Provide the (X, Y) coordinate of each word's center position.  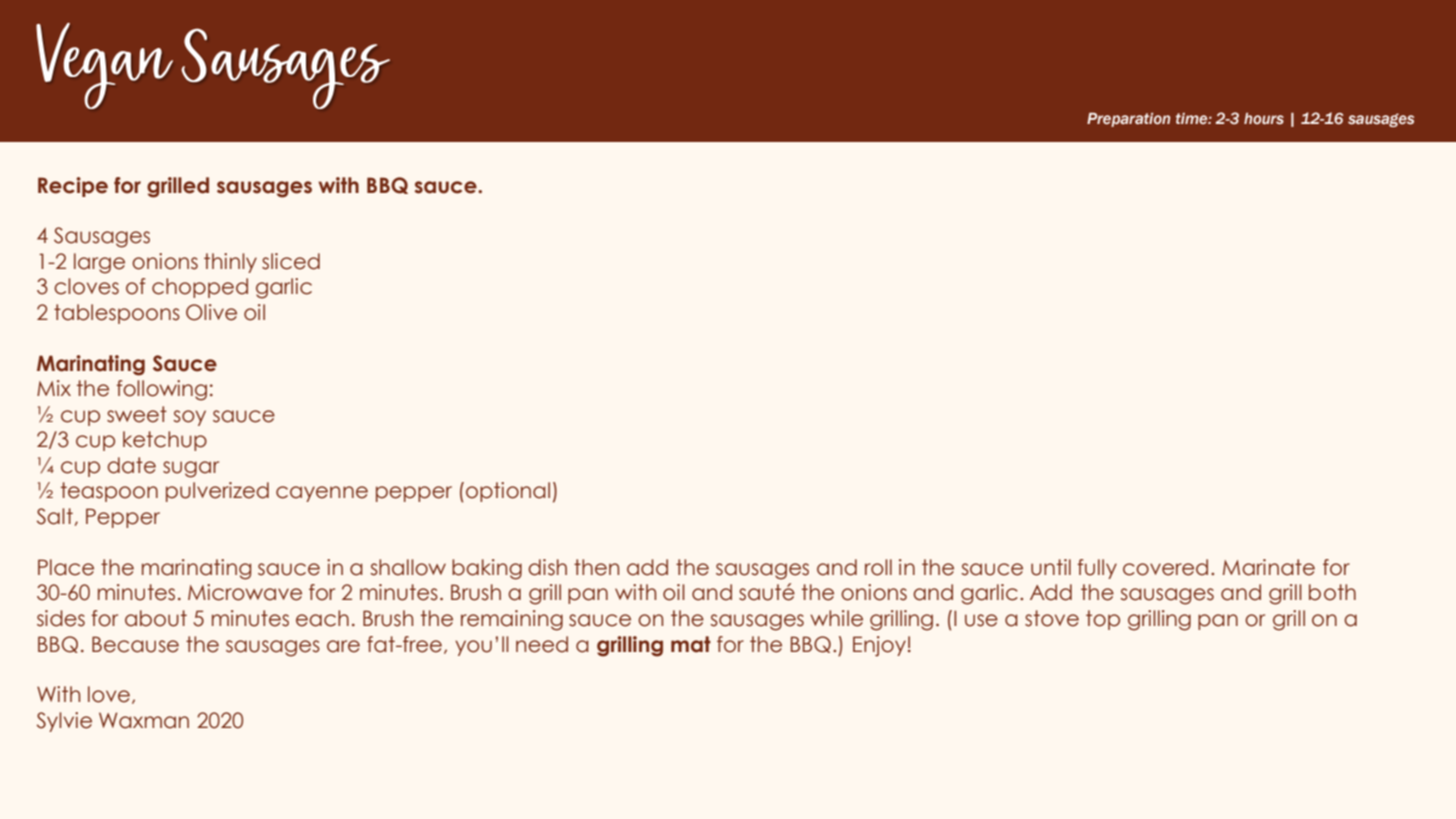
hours (1264, 119)
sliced (291, 261)
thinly (230, 263)
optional (508, 492)
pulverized (217, 492)
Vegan (104, 66)
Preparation (1128, 120)
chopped (200, 288)
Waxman (144, 720)
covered (1165, 567)
